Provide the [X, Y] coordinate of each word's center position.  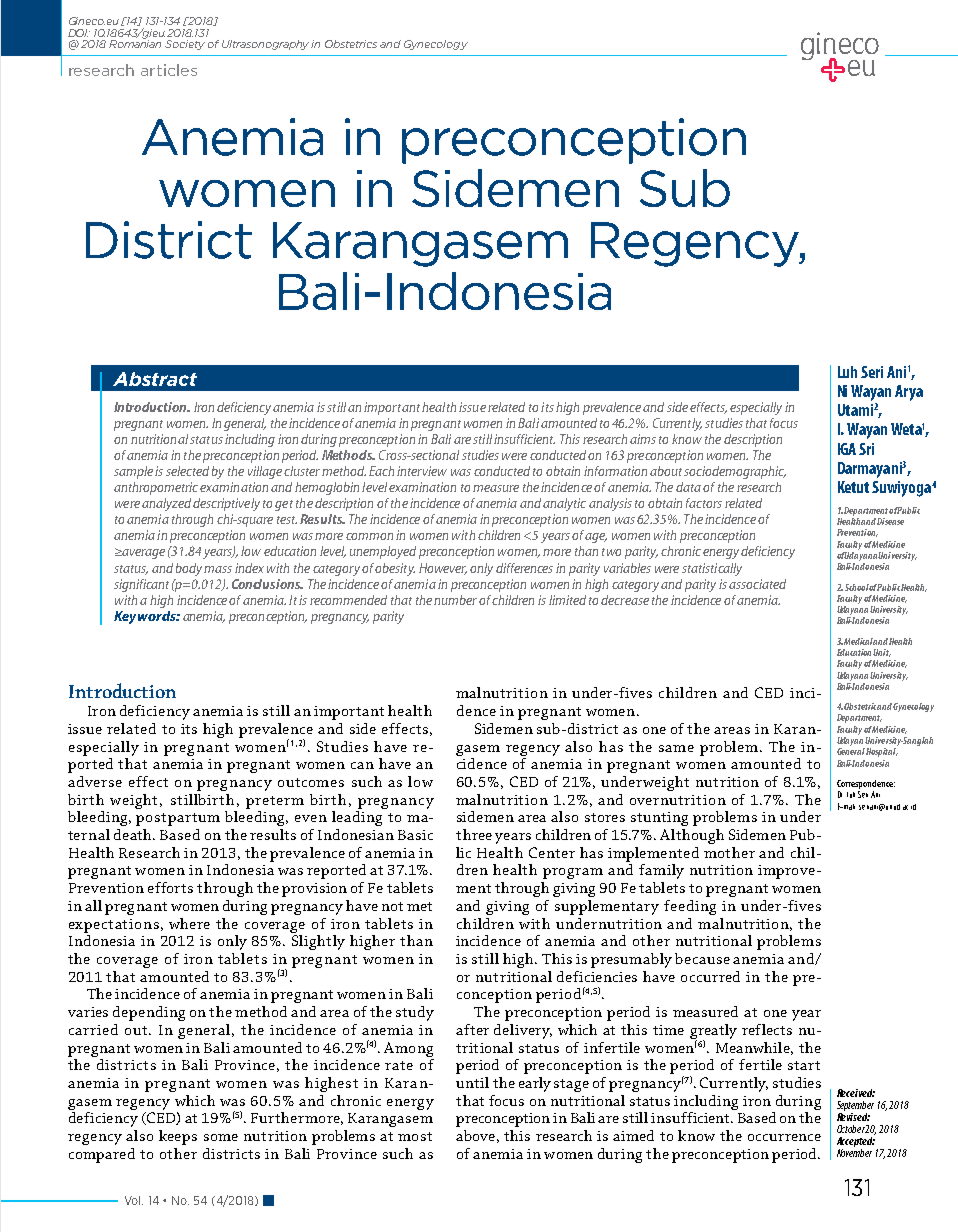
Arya [909, 393]
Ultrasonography [265, 45]
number [455, 600]
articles [169, 70]
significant [141, 585]
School [857, 587]
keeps [178, 1137]
